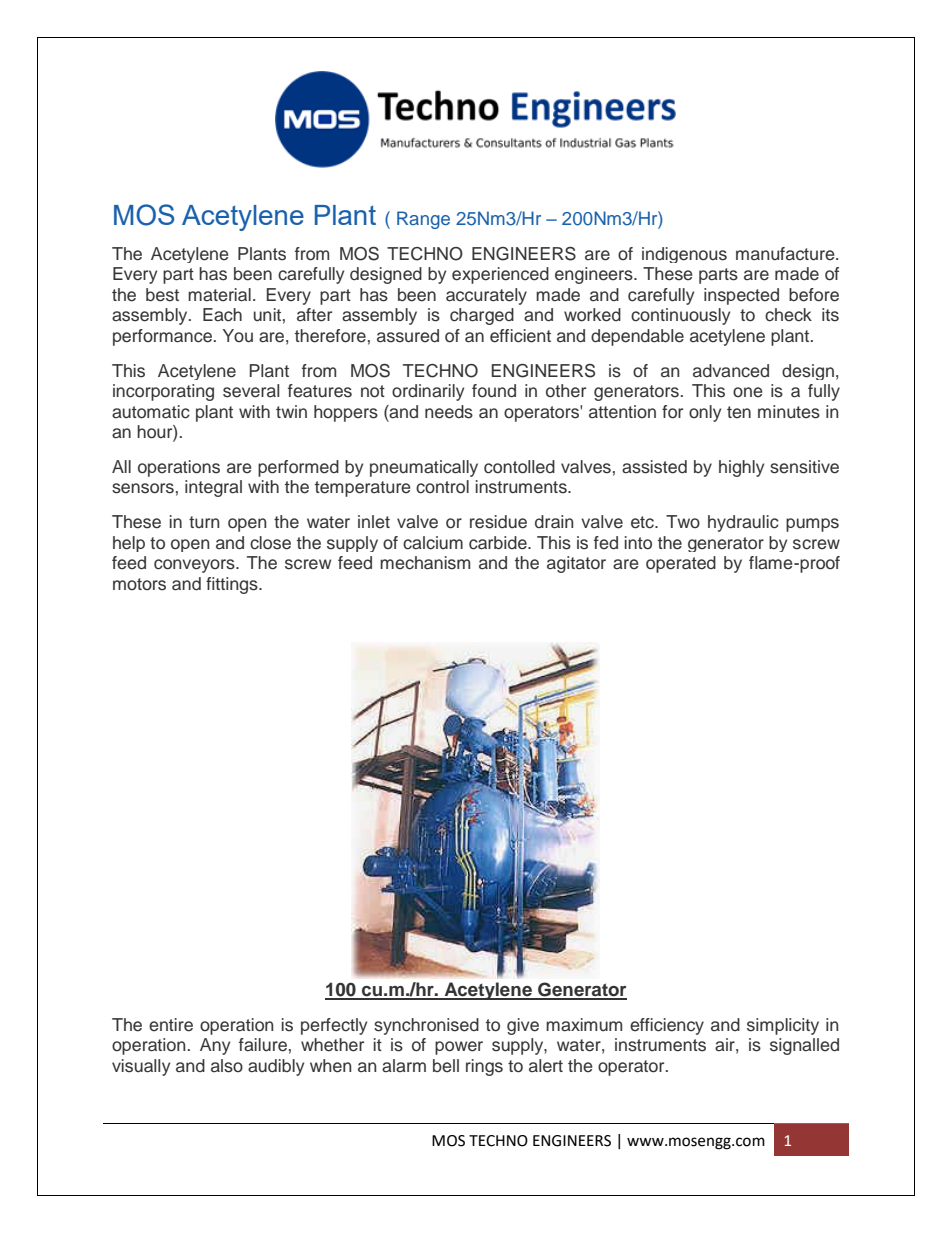 The height and width of the screenshot is (1233, 952). I want to click on residue, so click(498, 522).
